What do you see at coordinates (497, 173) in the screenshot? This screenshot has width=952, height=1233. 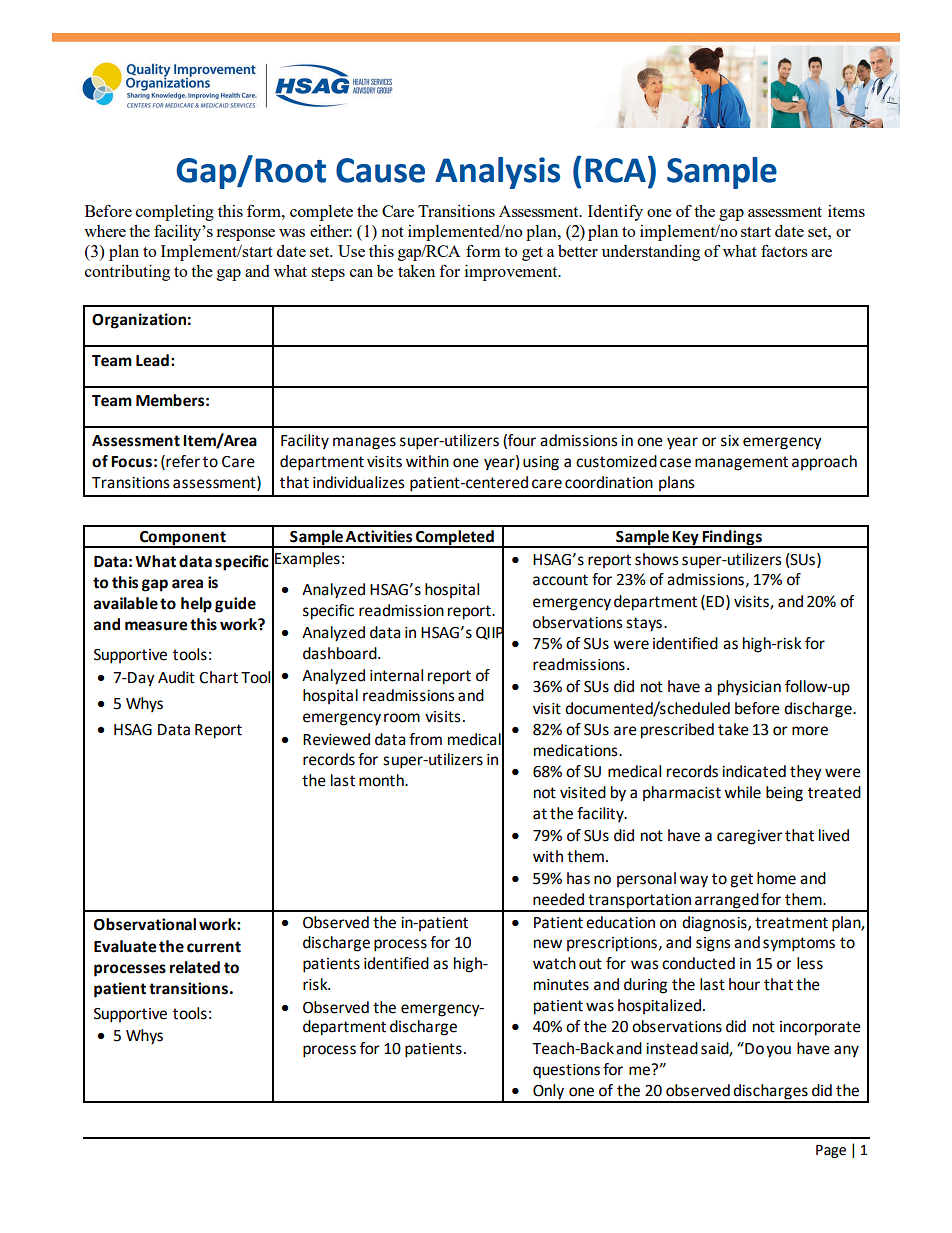 I see `Analysis` at bounding box center [497, 173].
